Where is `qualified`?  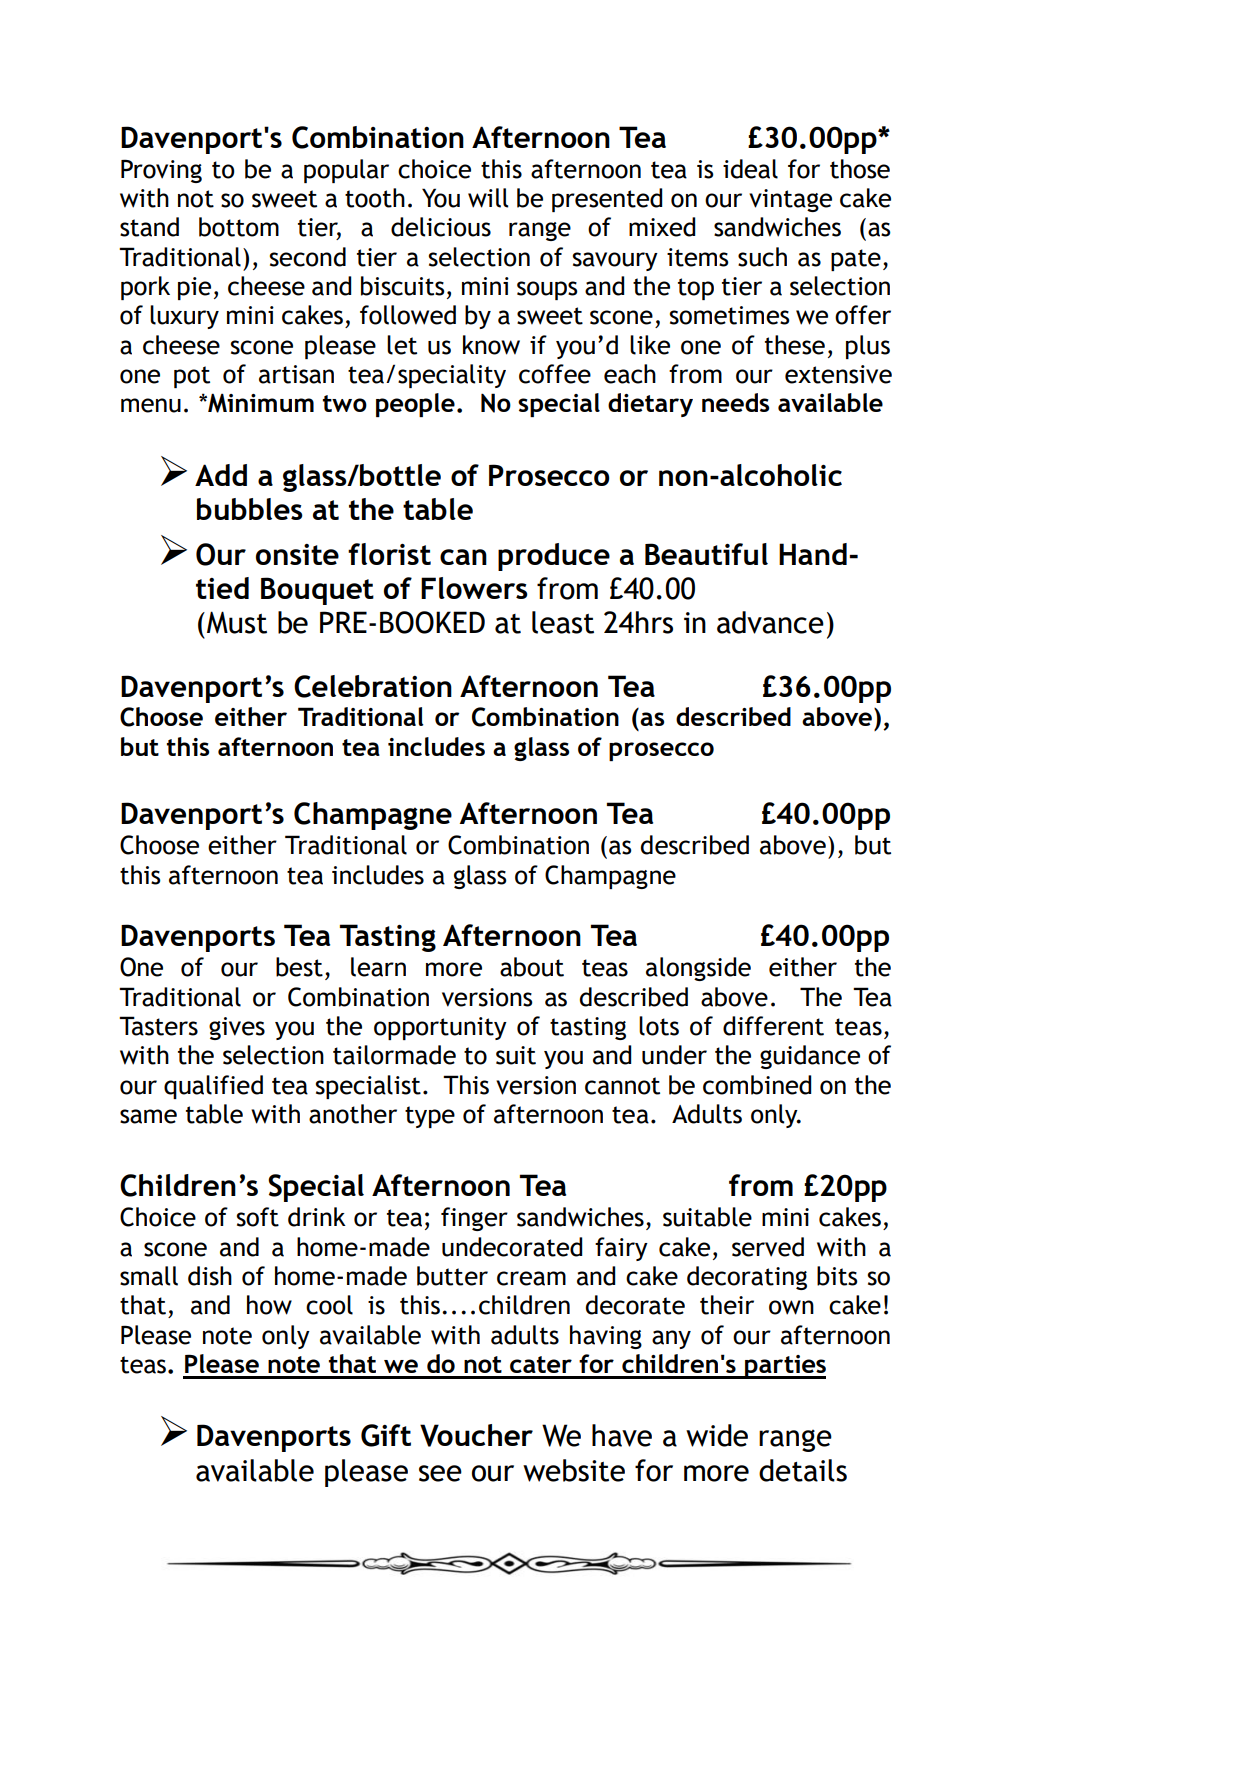
qualified is located at coordinates (213, 1087).
